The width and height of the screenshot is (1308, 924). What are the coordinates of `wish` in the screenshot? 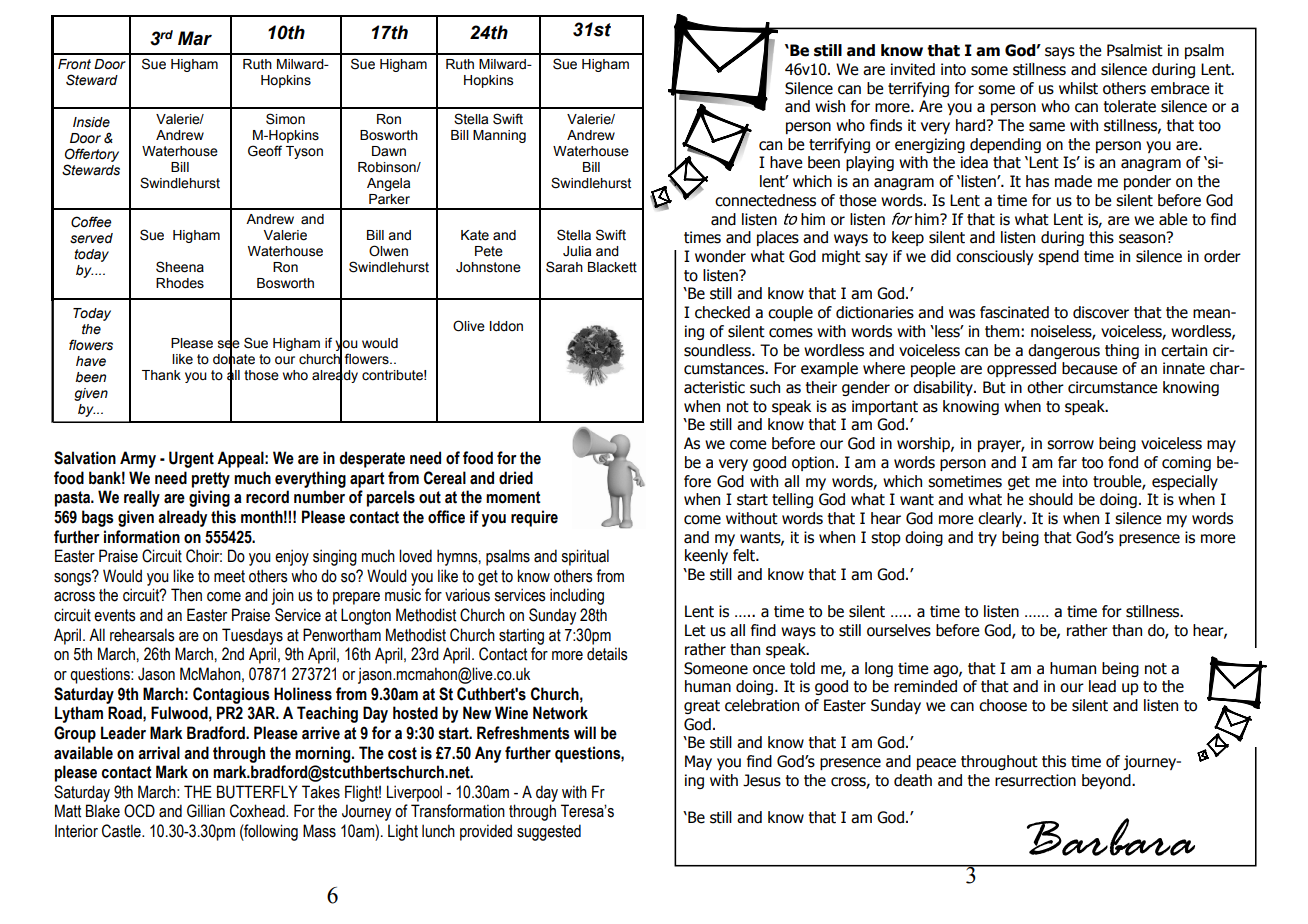 It's located at (830, 106).
